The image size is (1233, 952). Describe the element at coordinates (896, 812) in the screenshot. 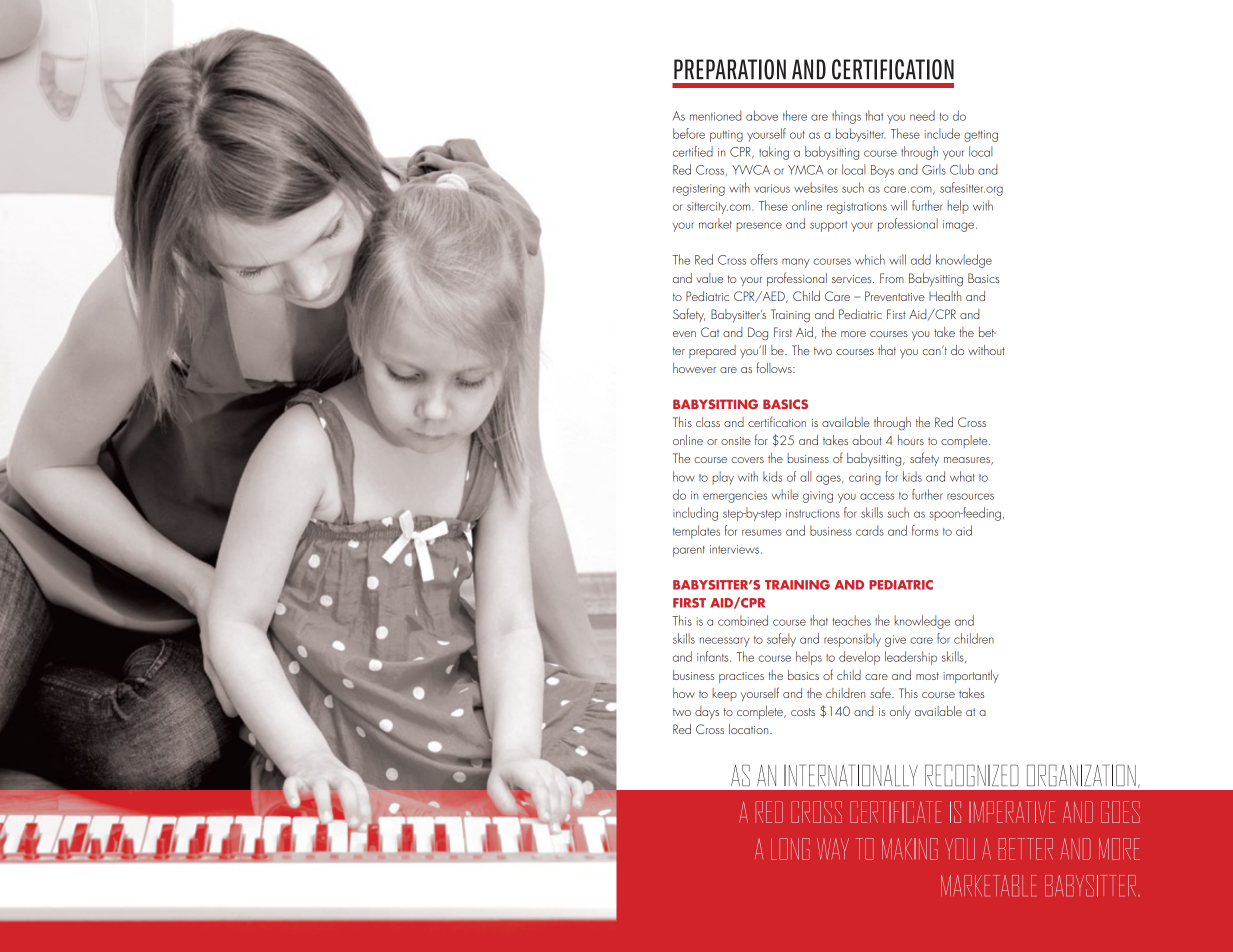

I see `certificate` at that location.
